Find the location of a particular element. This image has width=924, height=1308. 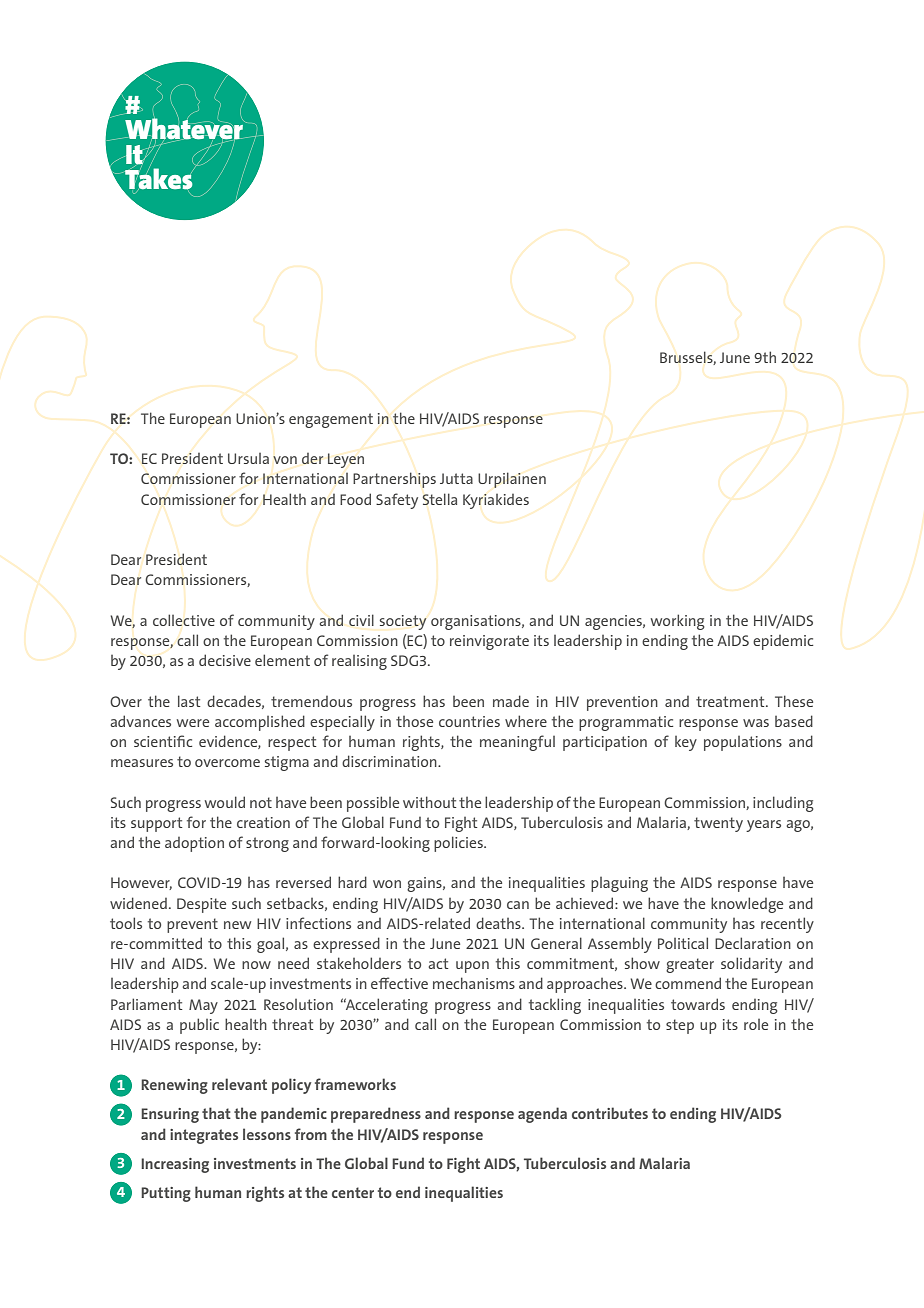

Jutta is located at coordinates (456, 478).
